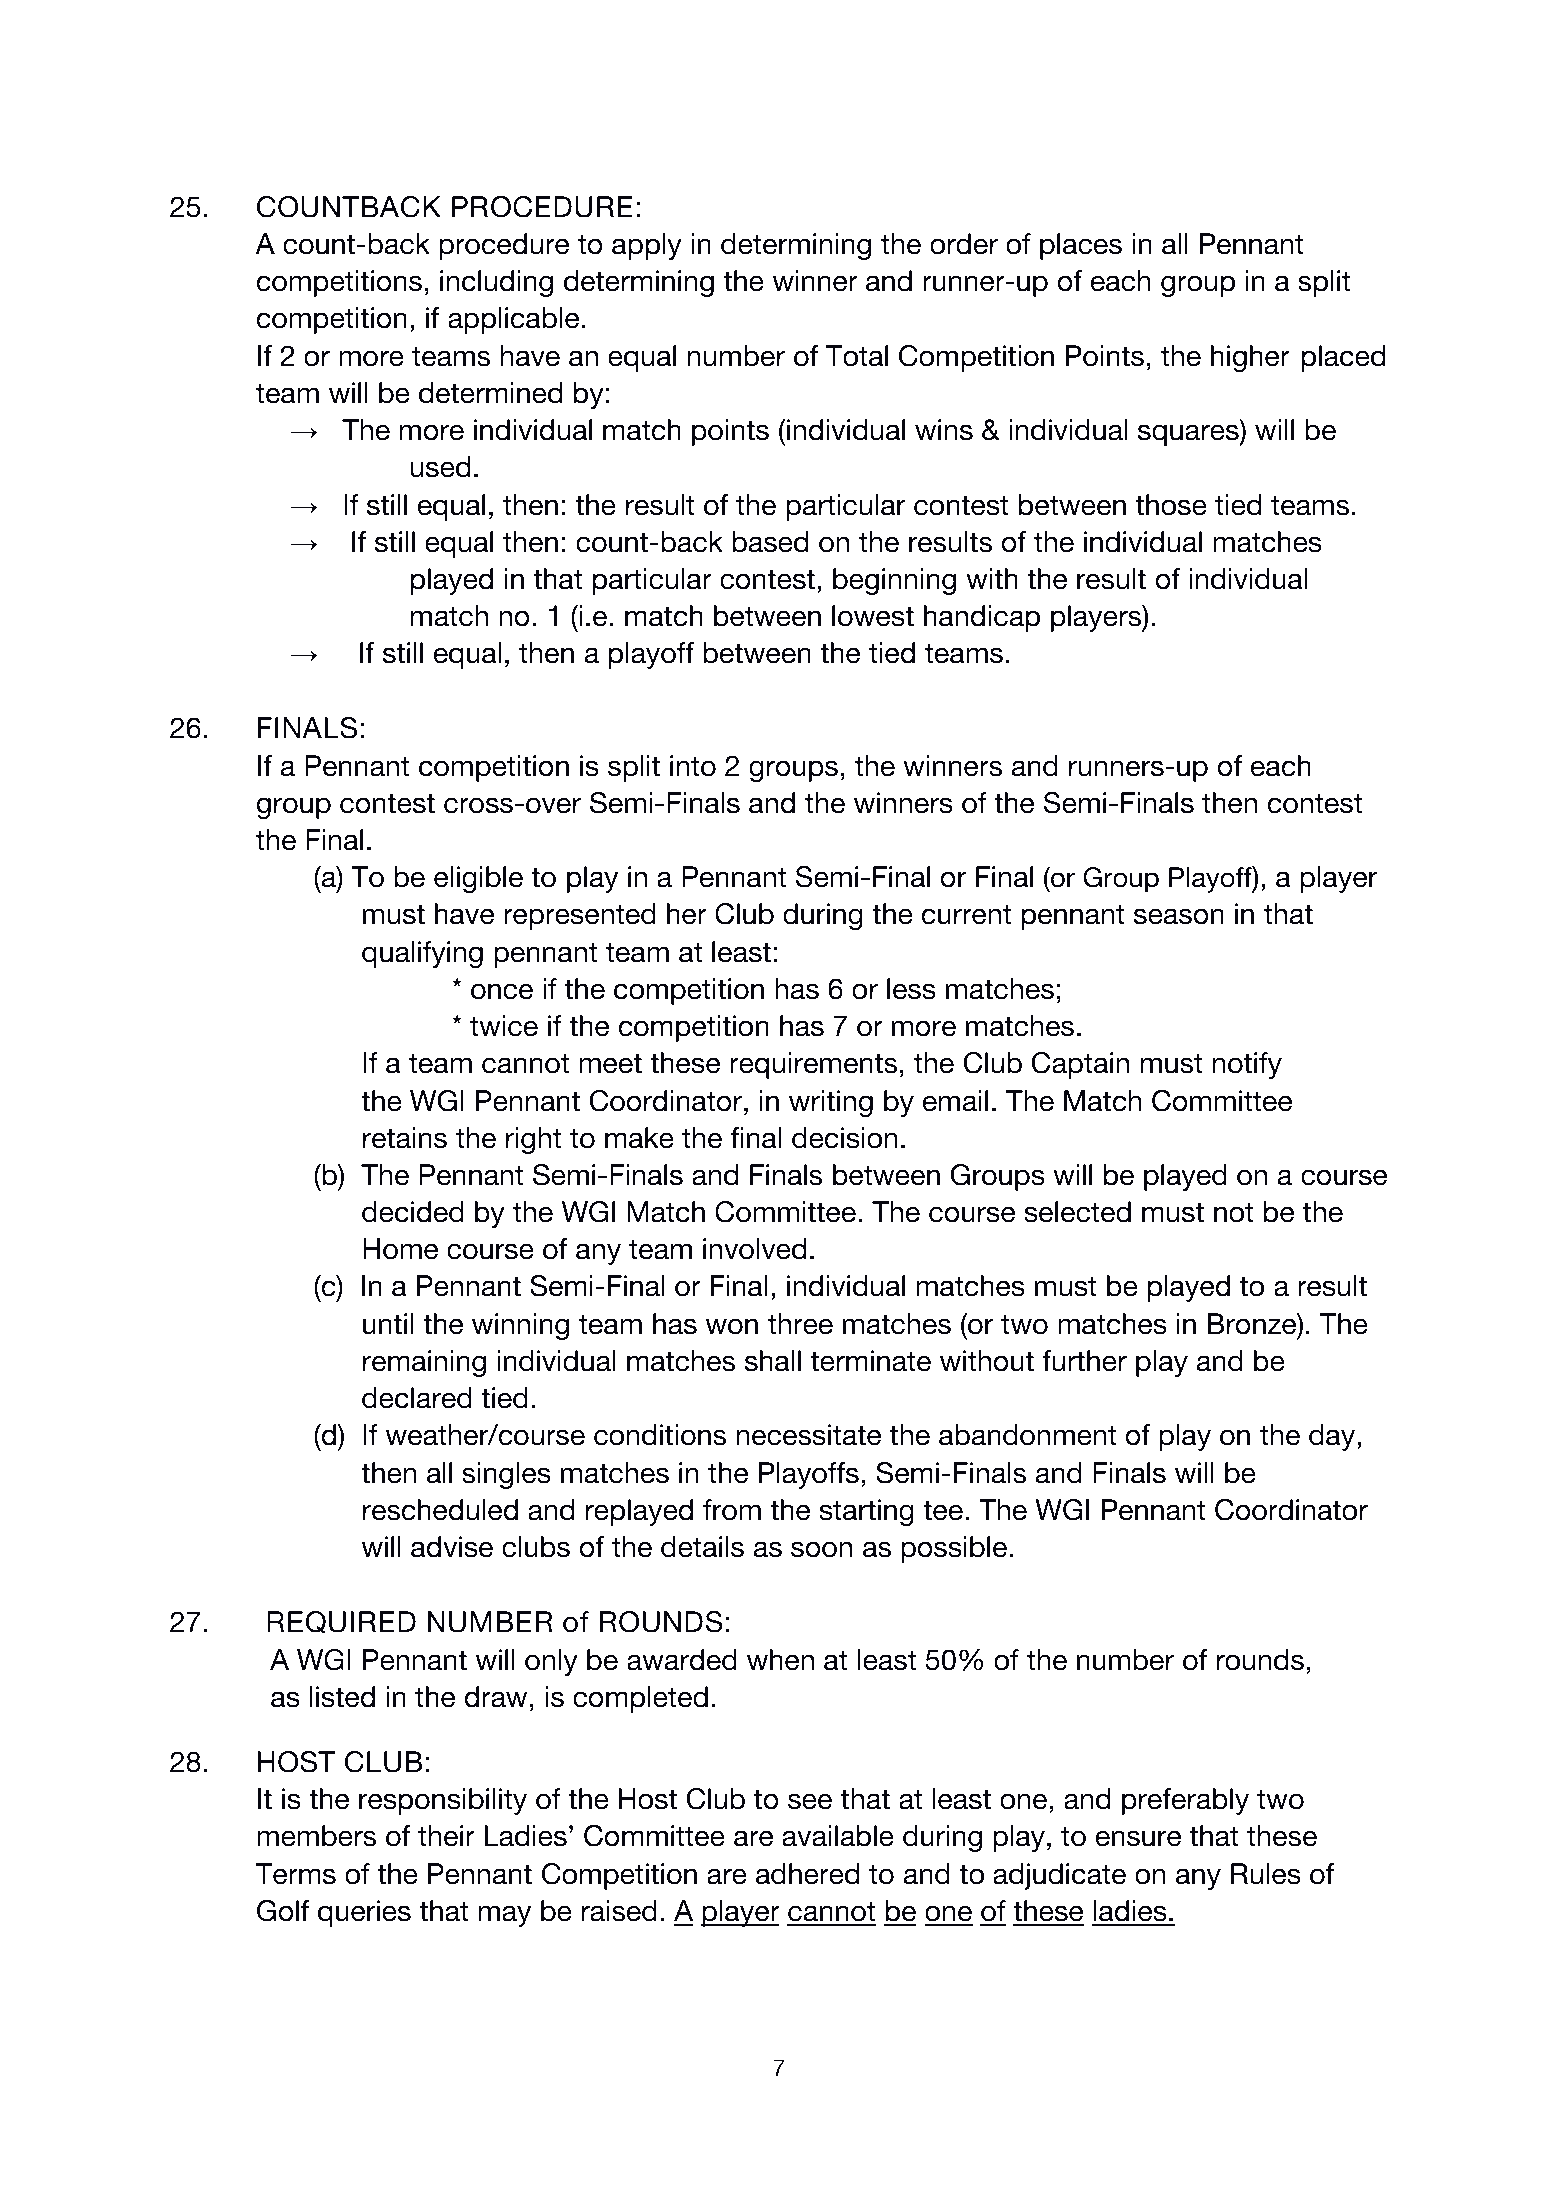  I want to click on Total, so click(857, 356).
